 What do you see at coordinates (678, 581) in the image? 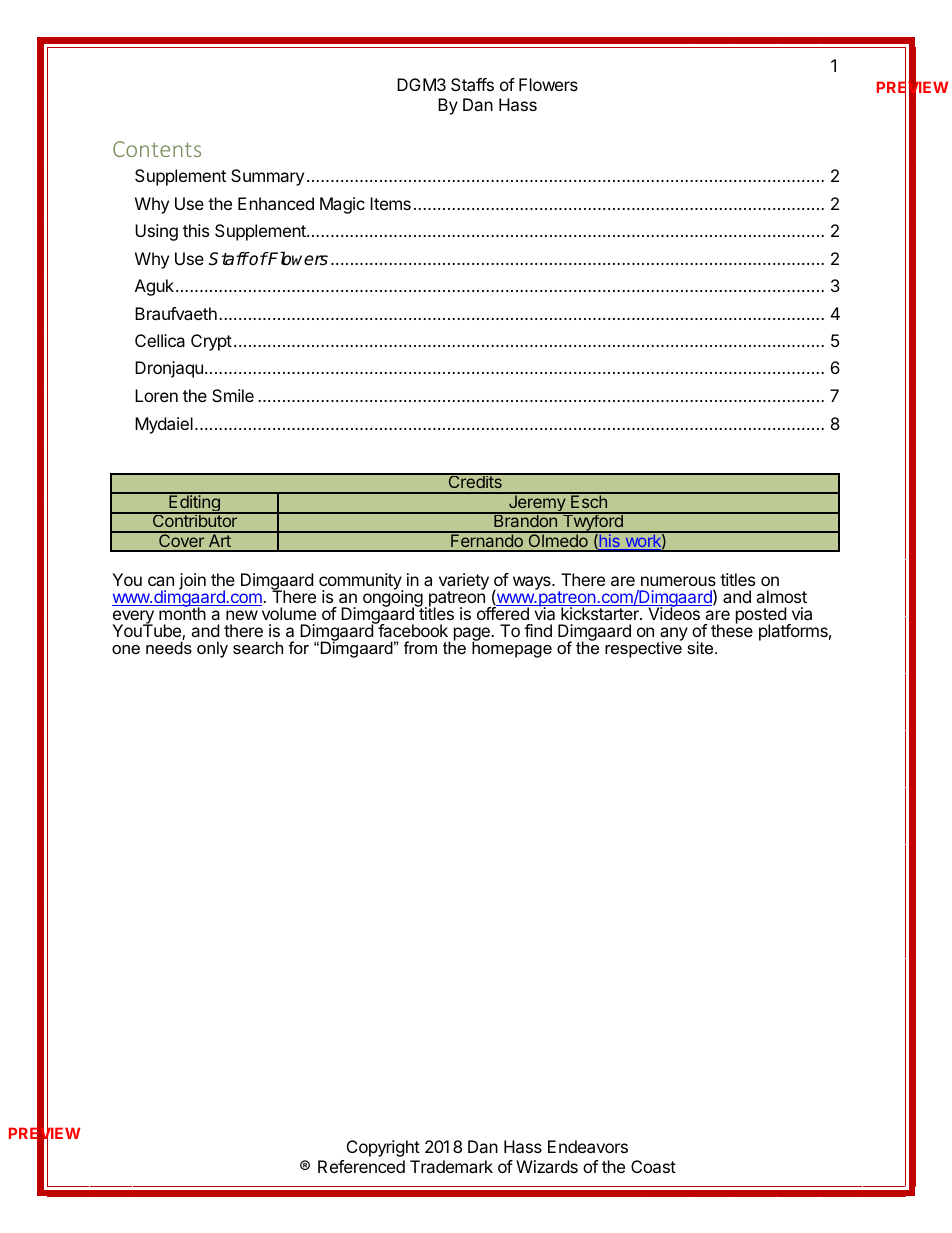
I see `numerous` at bounding box center [678, 581].
